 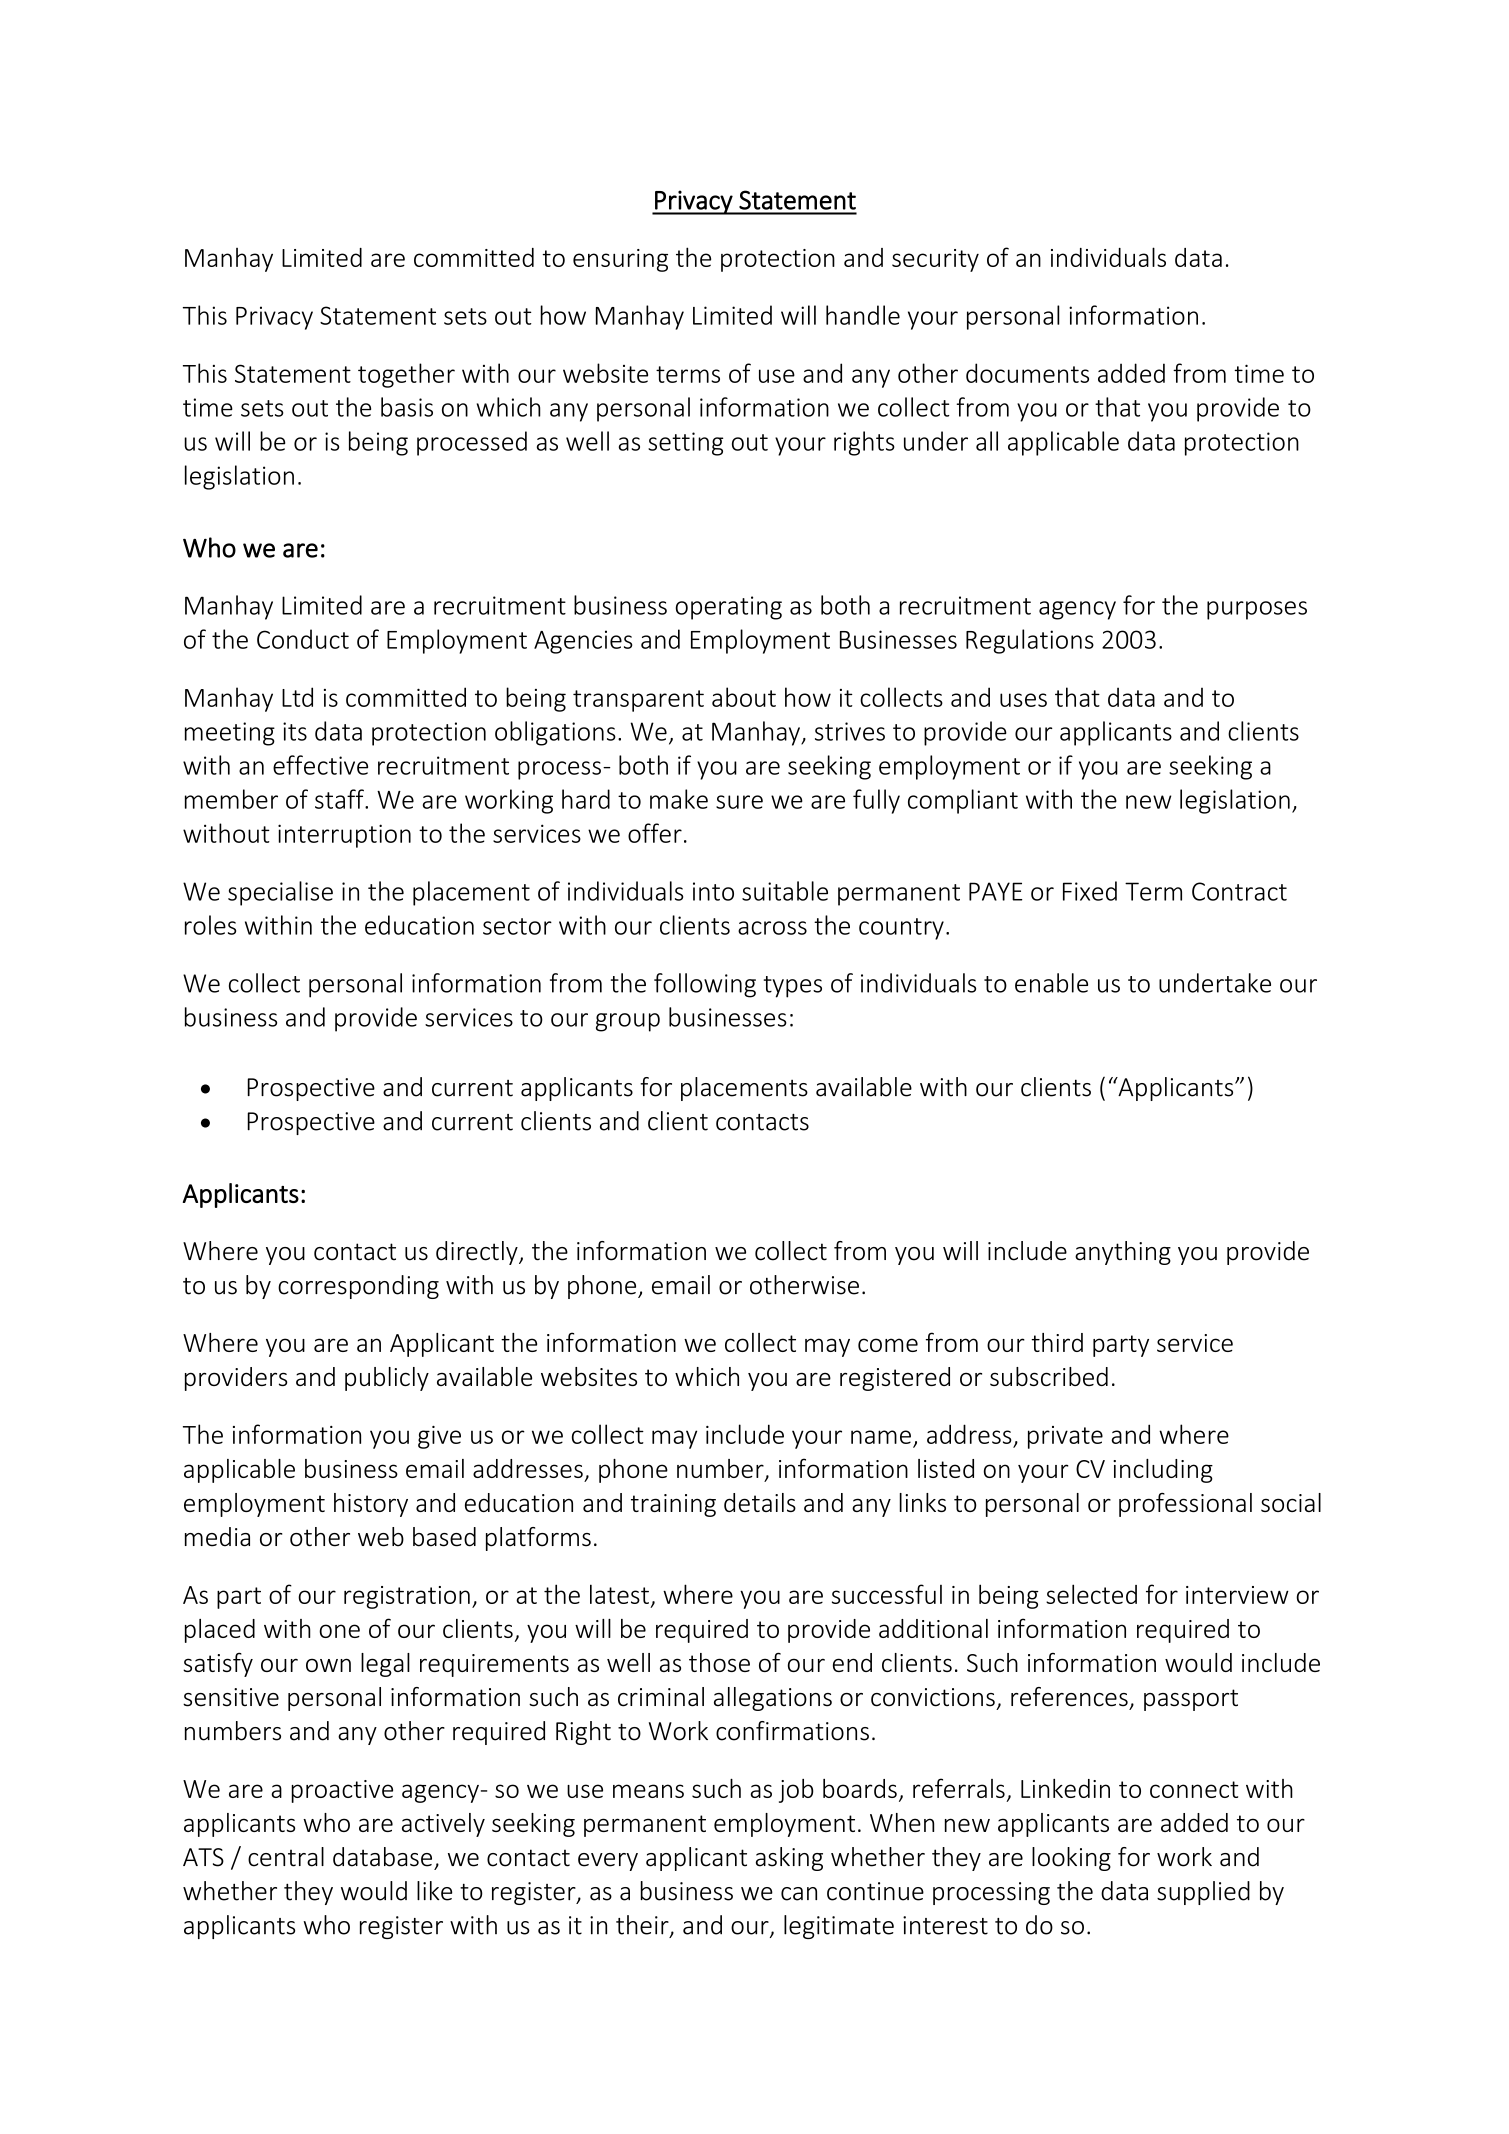 What do you see at coordinates (1027, 373) in the page?
I see `documents` at bounding box center [1027, 373].
